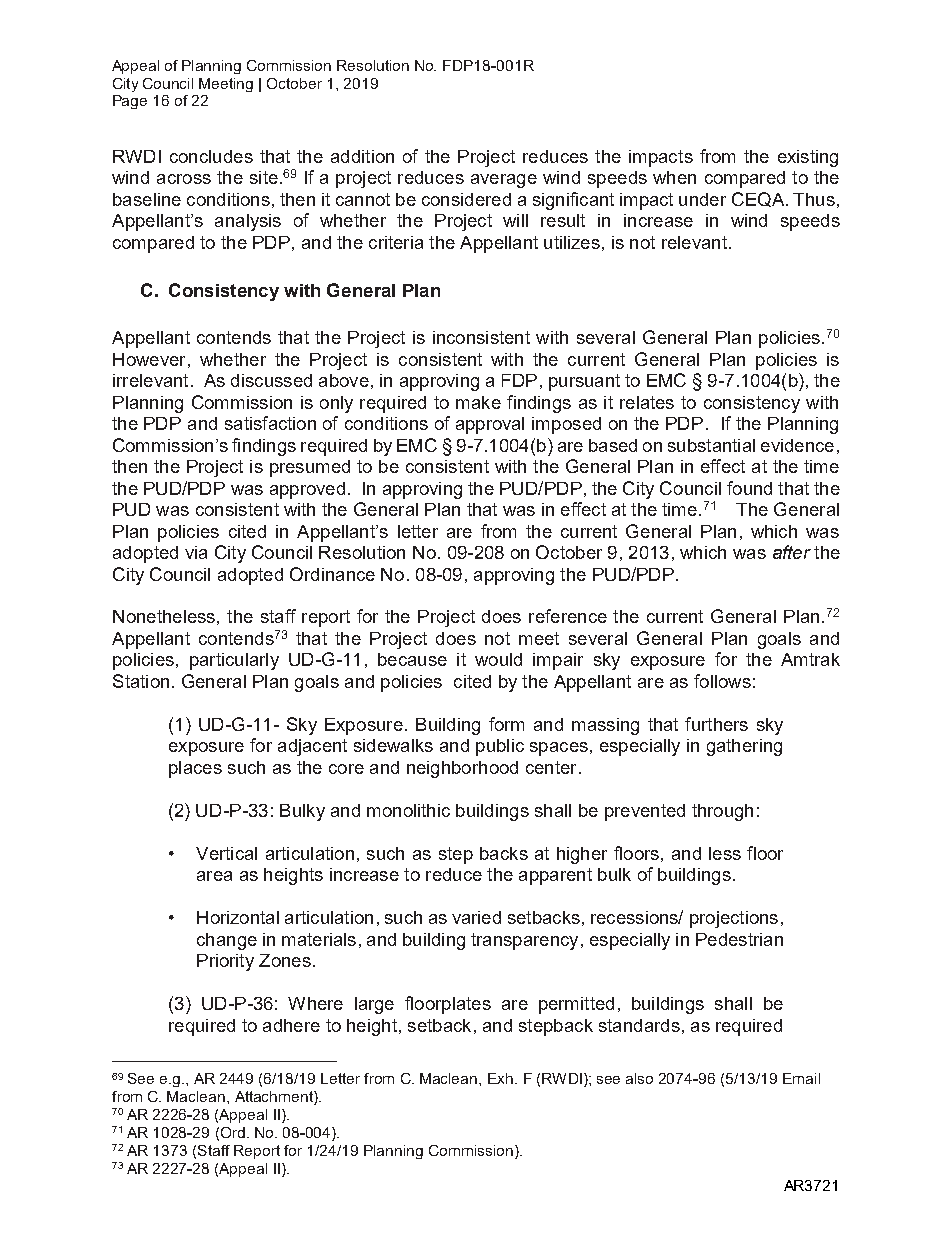  Describe the element at coordinates (722, 812) in the screenshot. I see `through` at that location.
